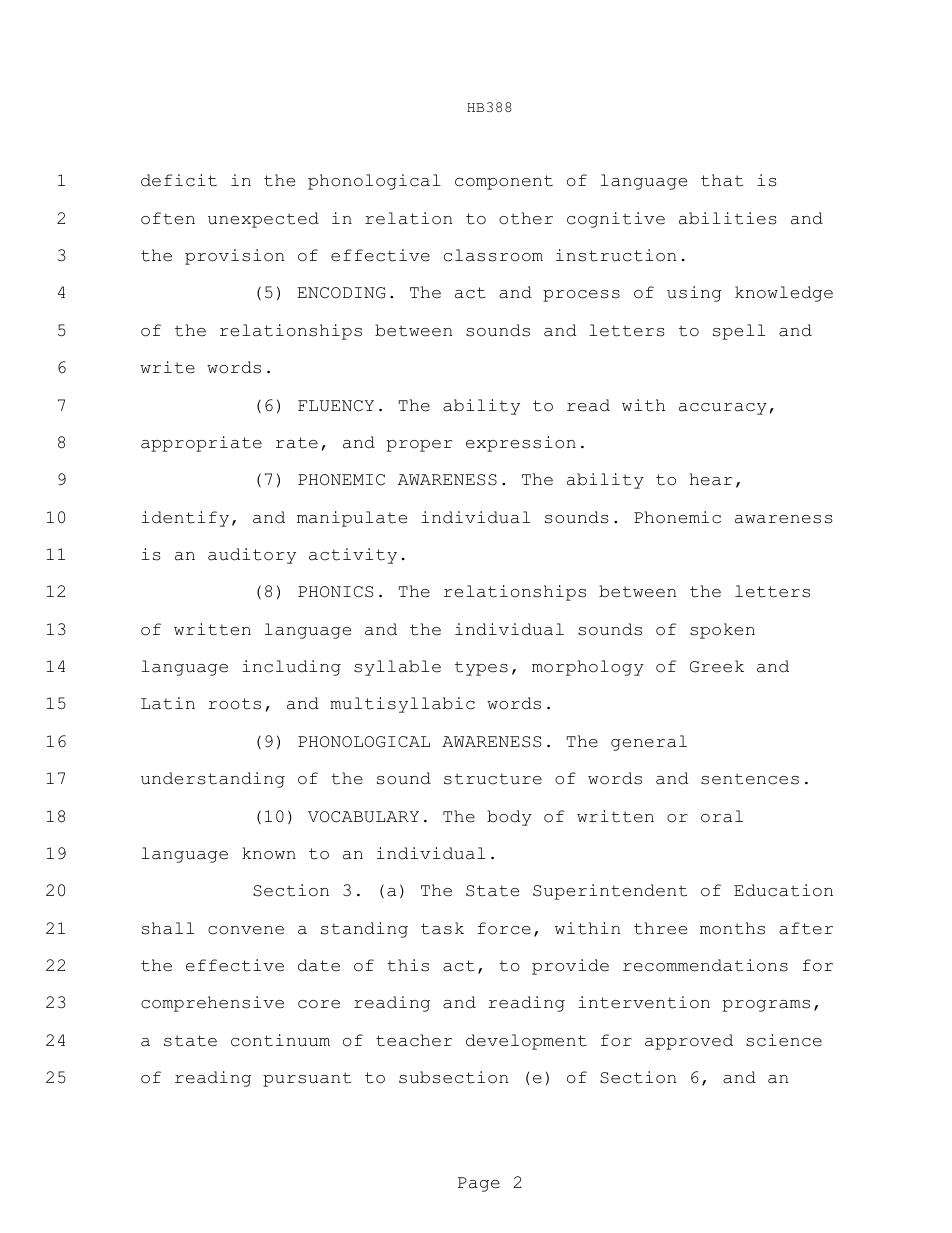  Describe the element at coordinates (263, 220) in the screenshot. I see `unexpected` at that location.
